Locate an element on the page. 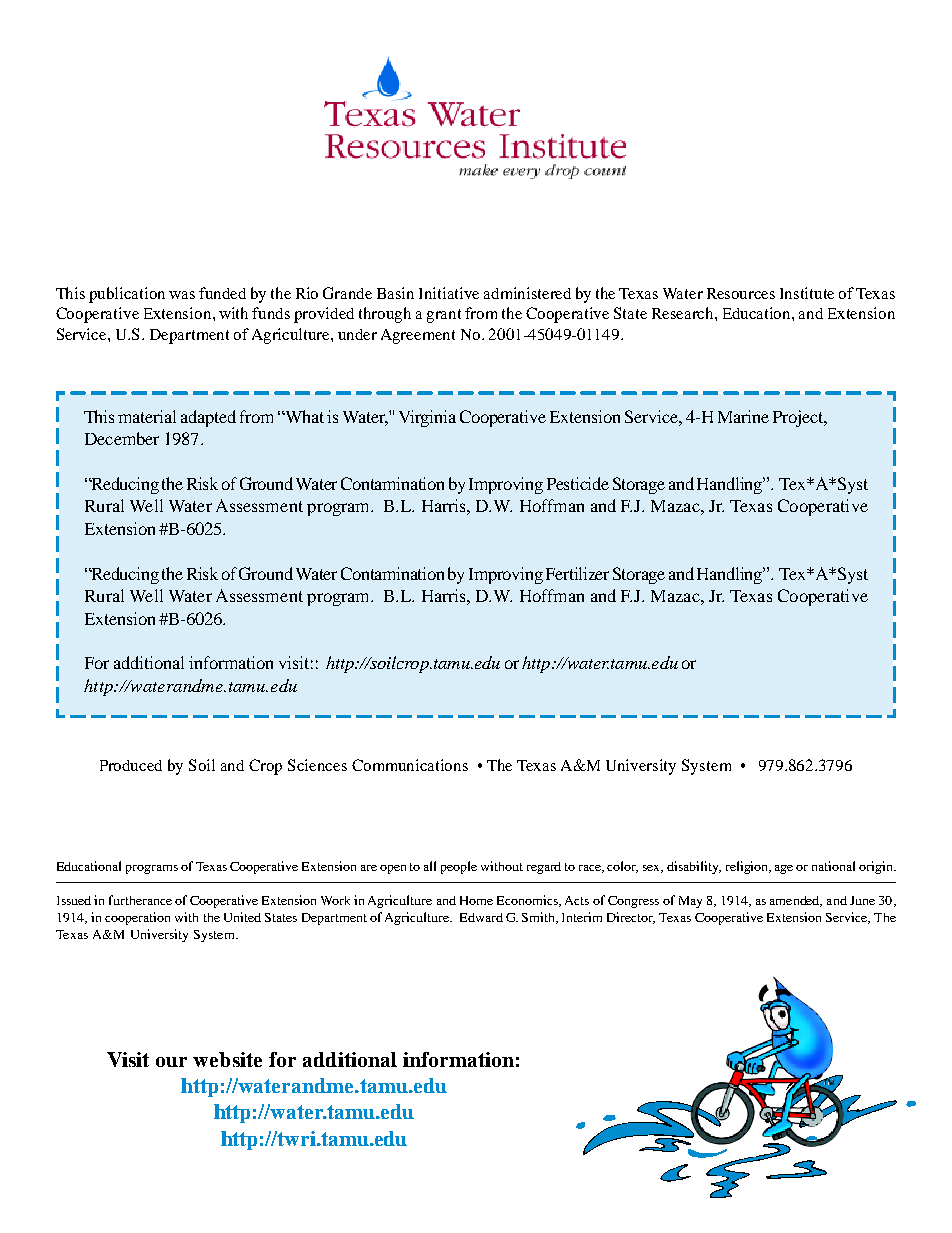 This document has height=1233, width=952. Project is located at coordinates (799, 418).
